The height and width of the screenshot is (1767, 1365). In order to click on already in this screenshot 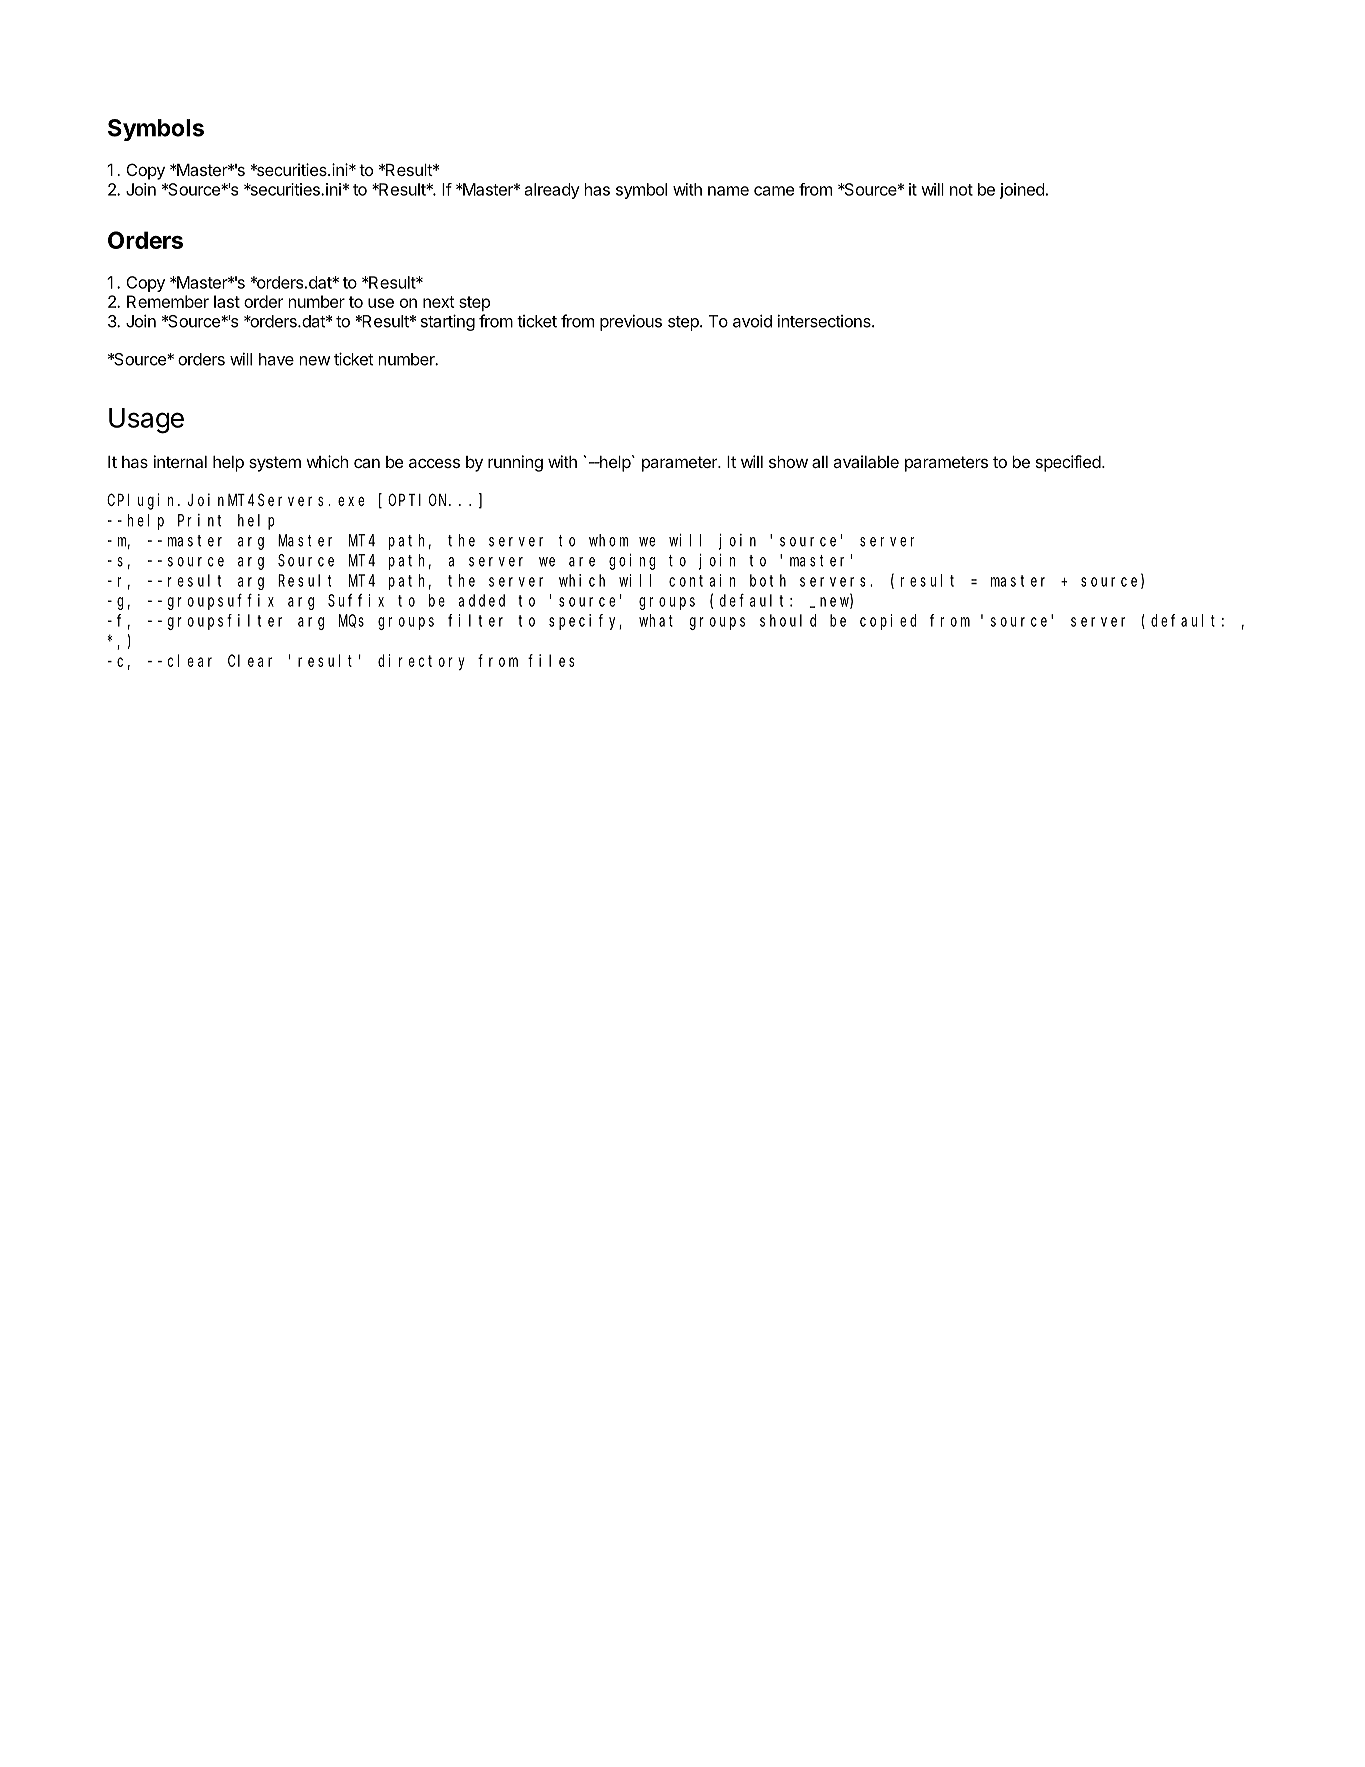, I will do `click(552, 191)`.
